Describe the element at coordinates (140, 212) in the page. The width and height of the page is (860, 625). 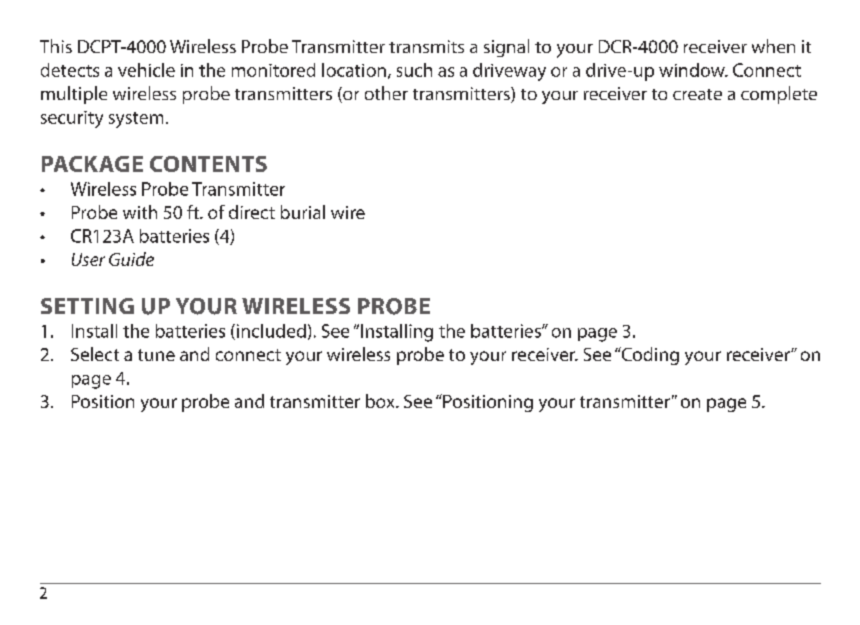
I see `with` at that location.
